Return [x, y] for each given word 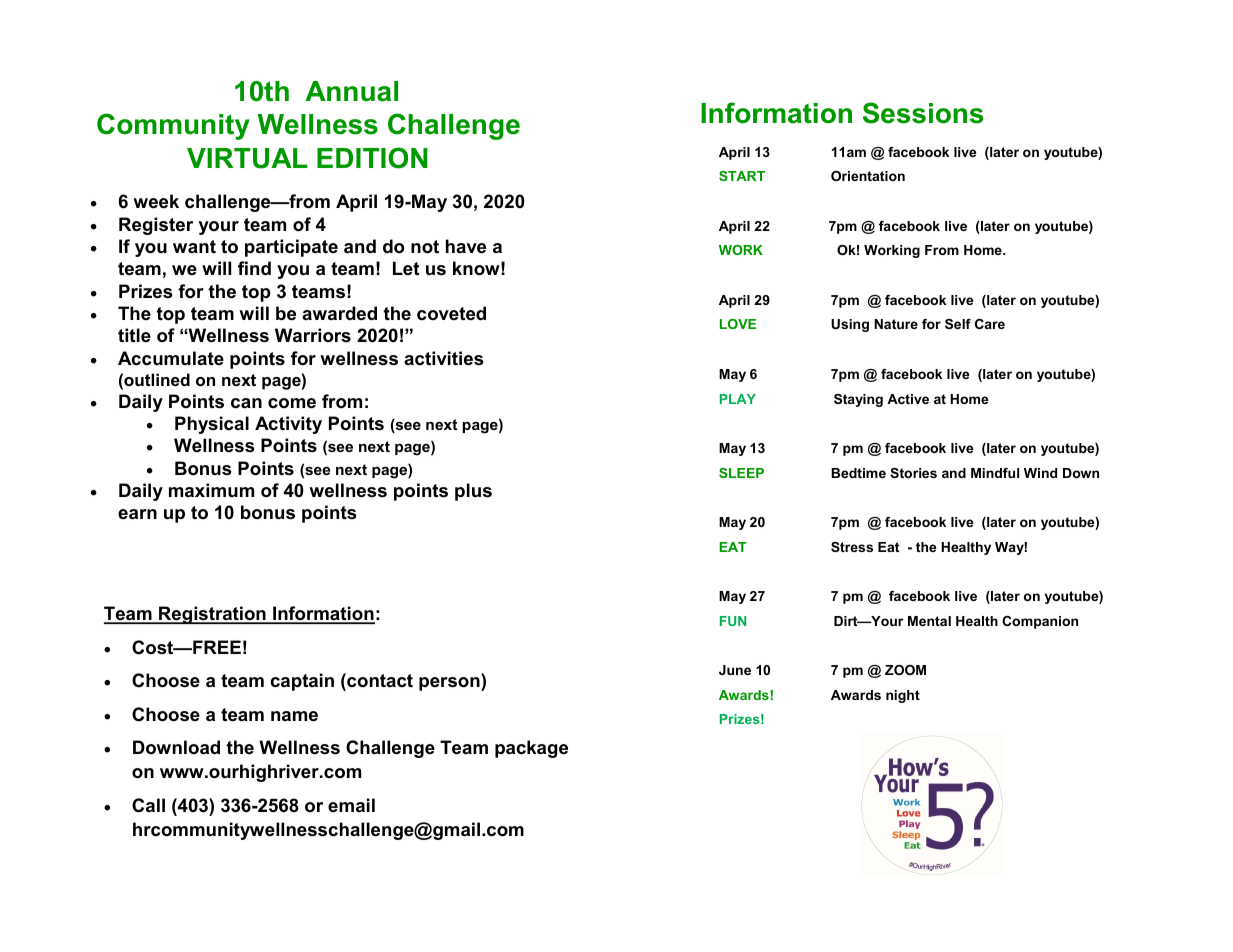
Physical [212, 425]
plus [473, 492]
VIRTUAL [247, 158]
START [742, 176]
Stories [913, 473]
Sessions [923, 113]
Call [148, 805]
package [531, 749]
